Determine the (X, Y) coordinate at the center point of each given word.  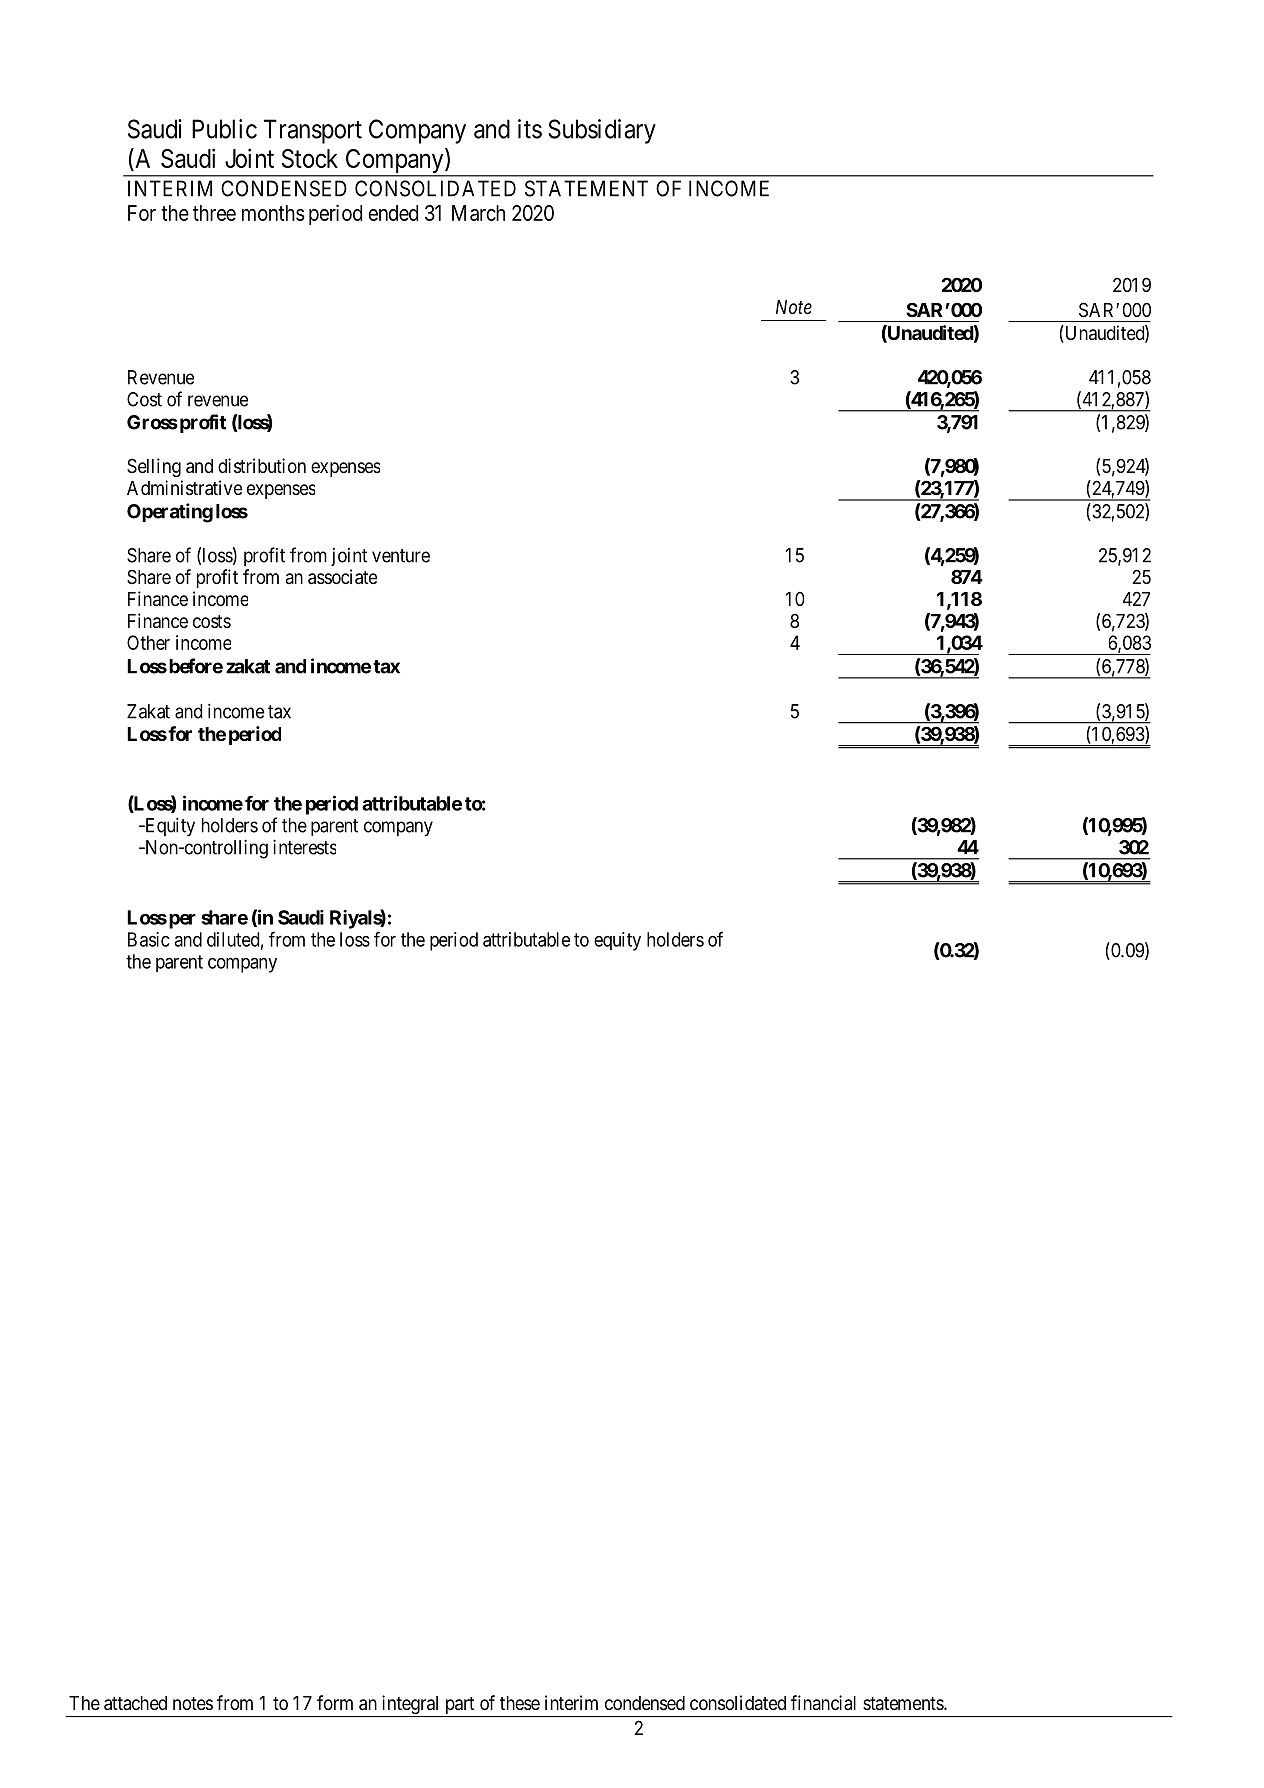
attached (135, 1703)
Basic (149, 939)
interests (304, 847)
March (478, 213)
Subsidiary (602, 131)
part (459, 1707)
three (214, 213)
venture (401, 556)
